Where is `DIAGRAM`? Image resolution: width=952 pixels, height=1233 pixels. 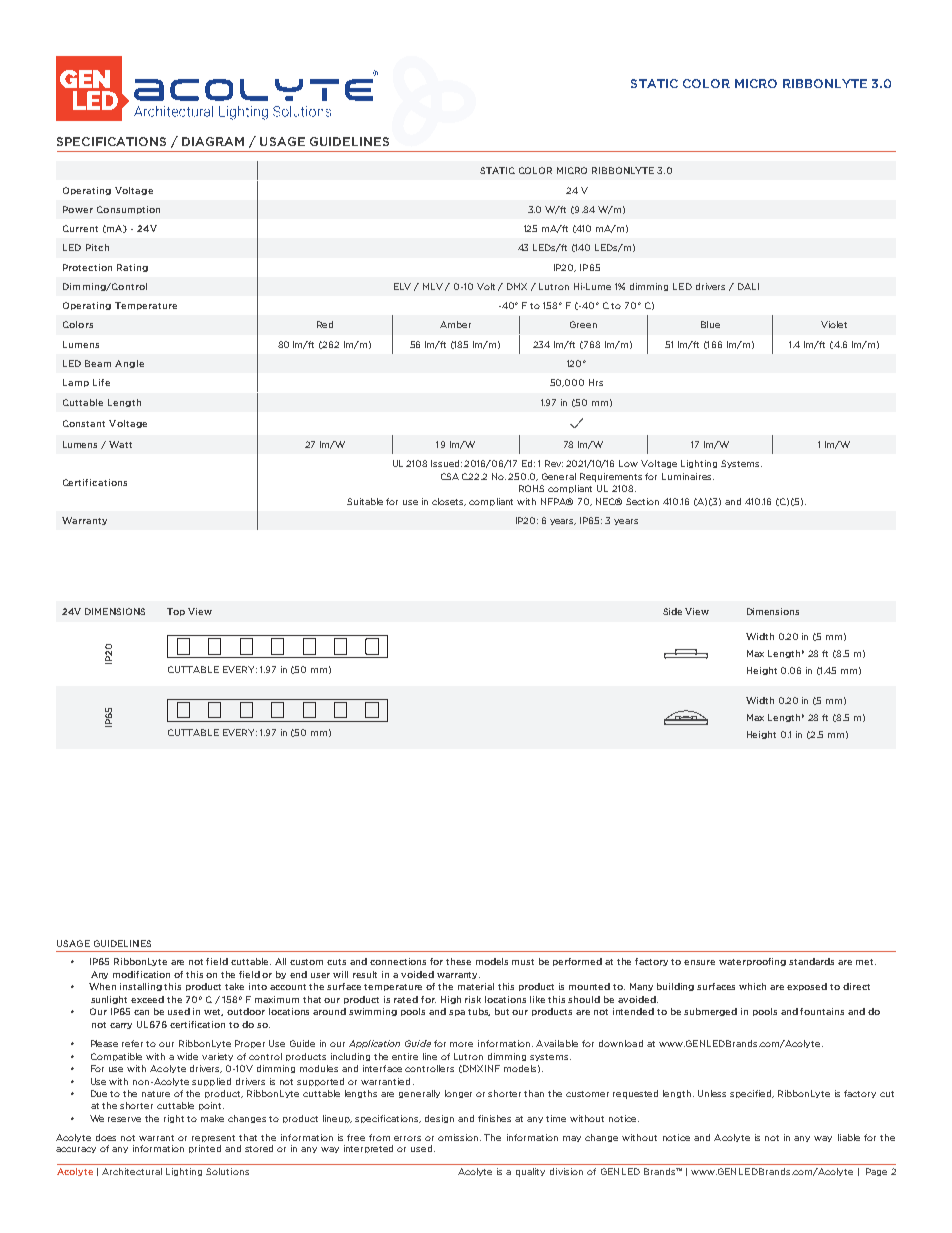 DIAGRAM is located at coordinates (213, 141).
